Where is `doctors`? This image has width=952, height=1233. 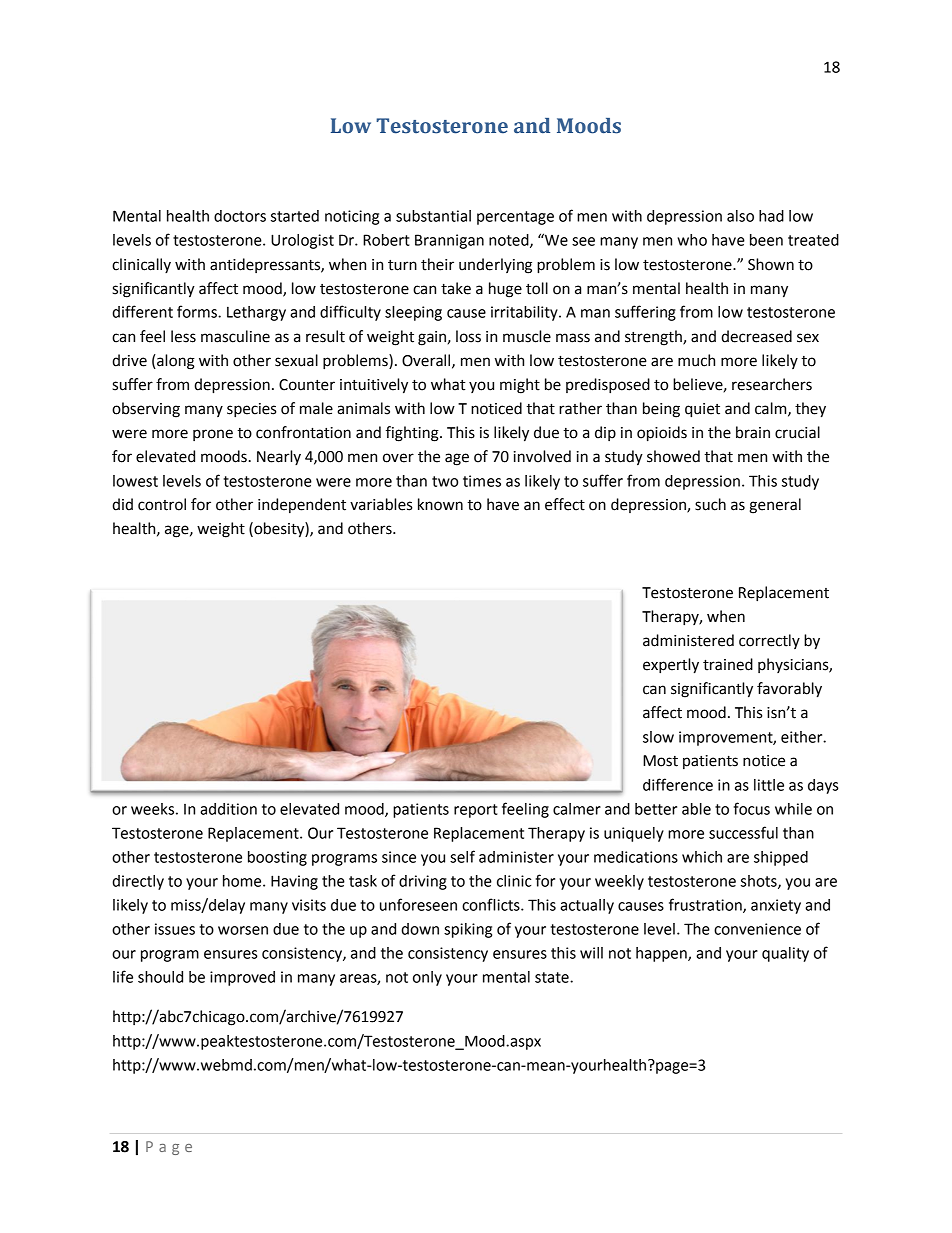 doctors is located at coordinates (240, 216).
